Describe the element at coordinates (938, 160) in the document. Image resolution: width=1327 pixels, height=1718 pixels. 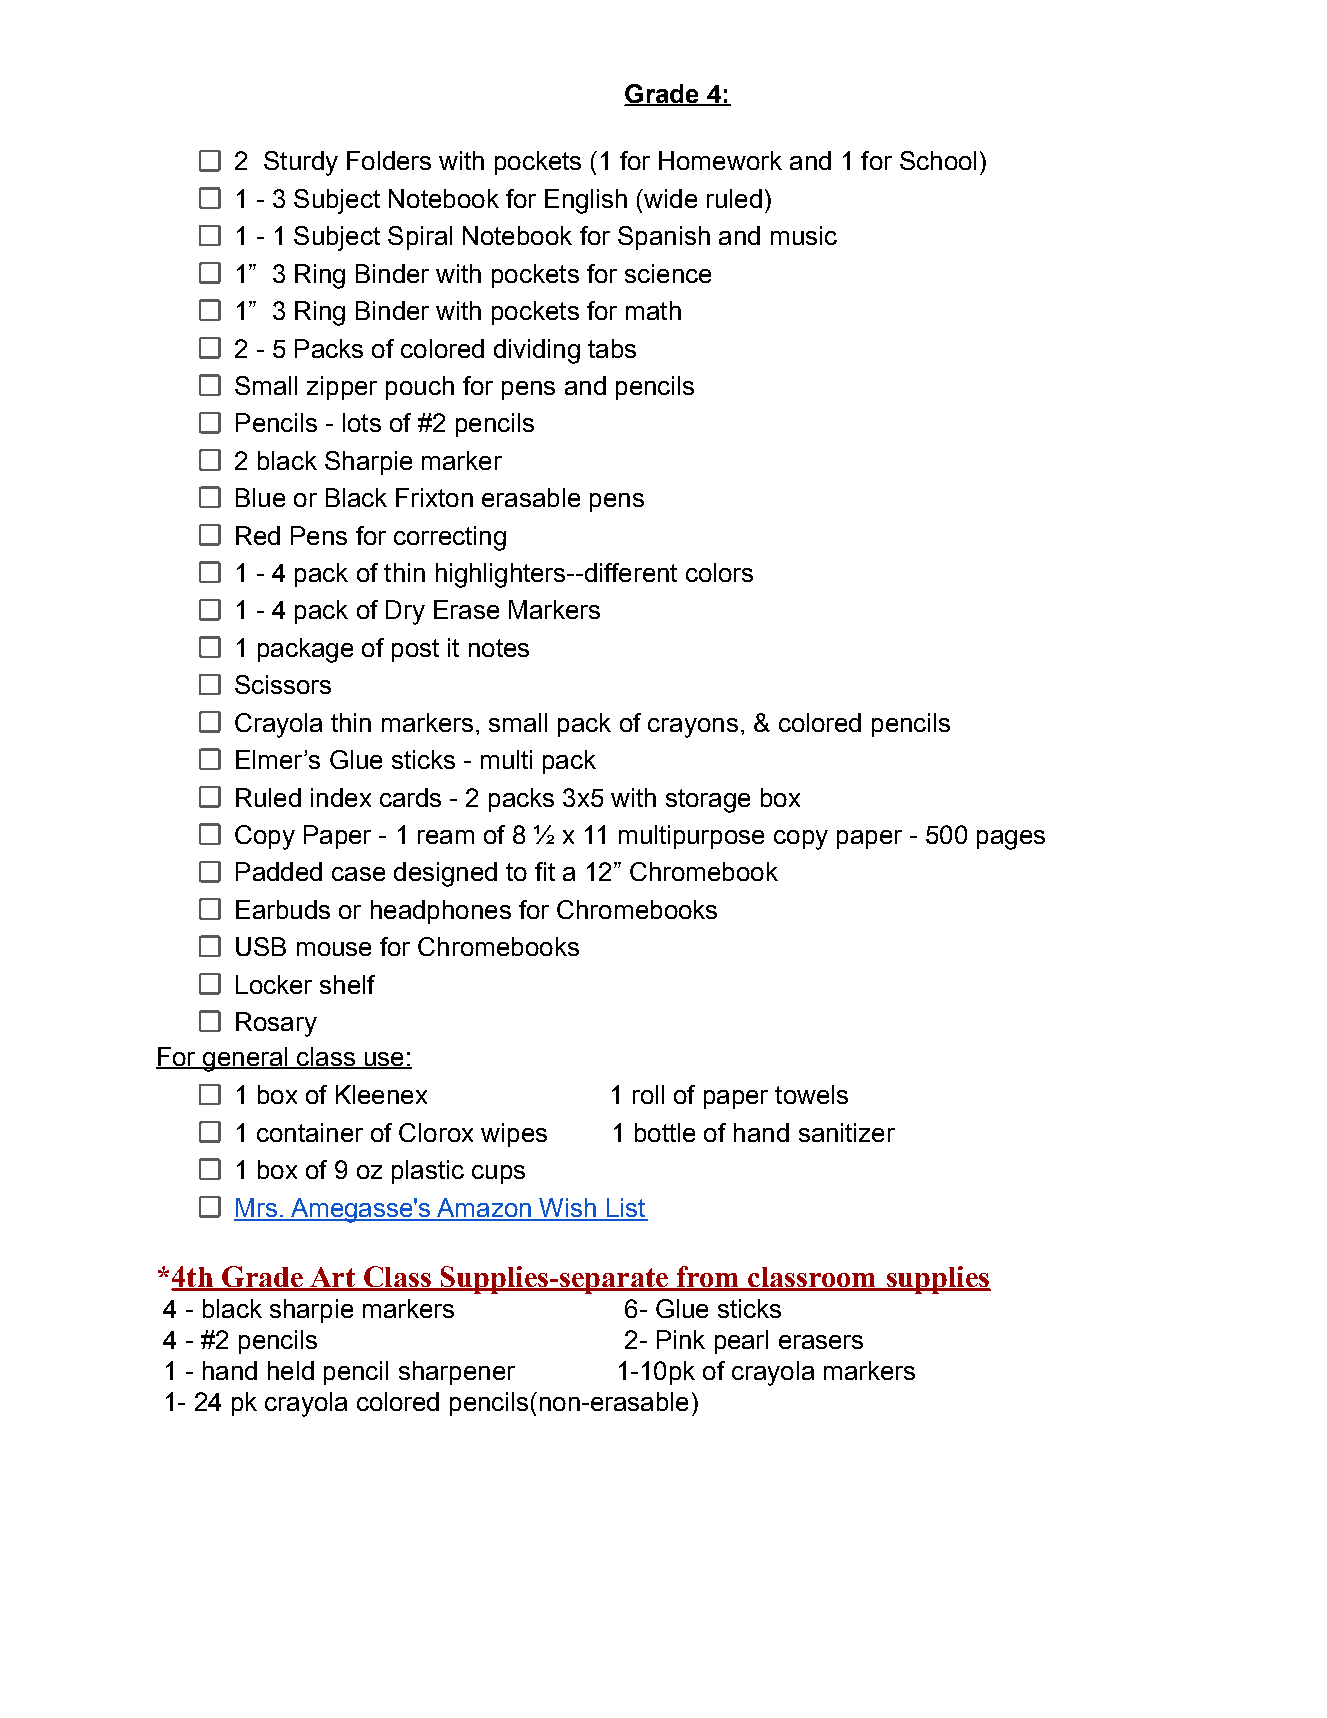
I see `School` at that location.
